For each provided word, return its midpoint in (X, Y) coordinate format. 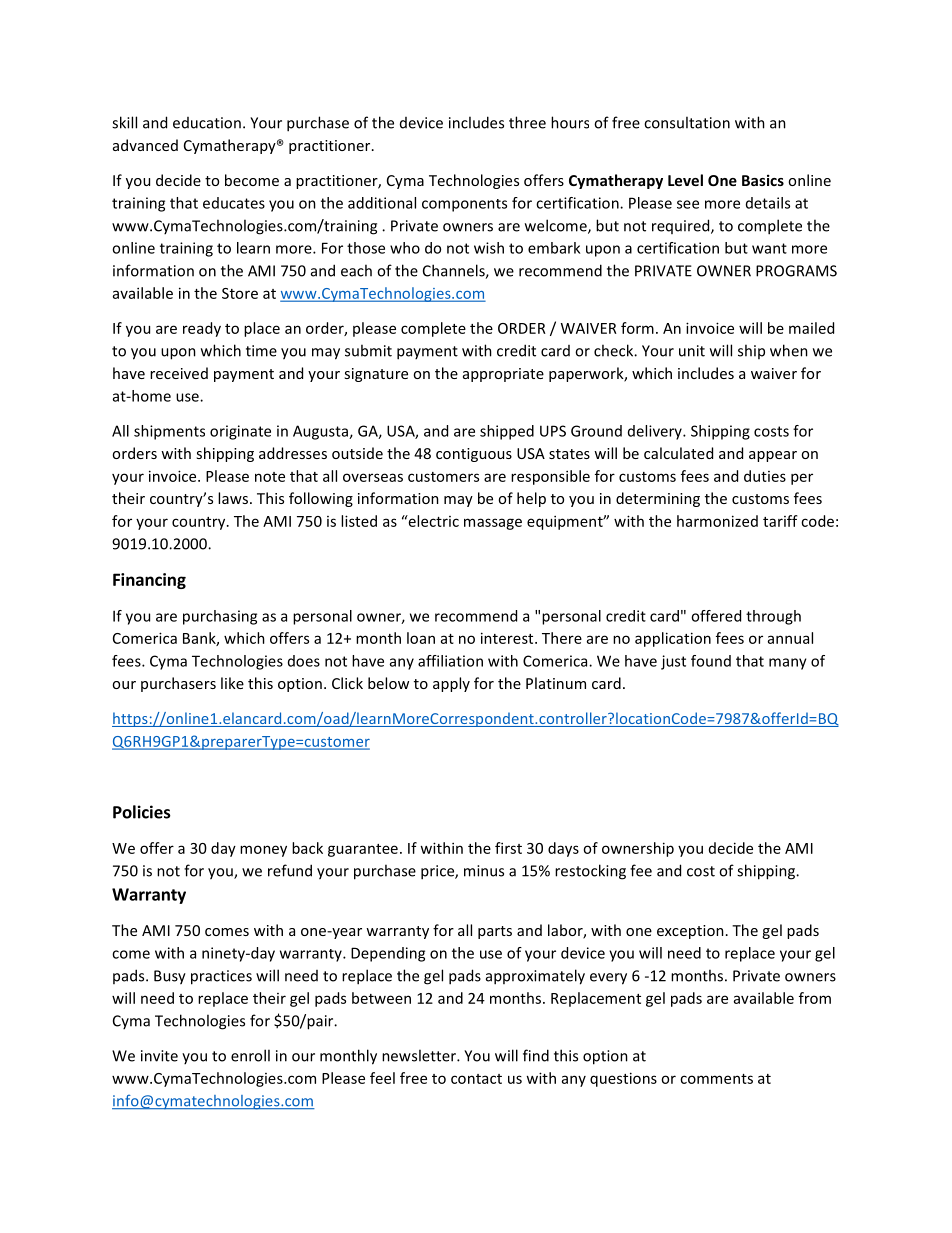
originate (240, 432)
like (232, 683)
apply (451, 684)
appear (773, 456)
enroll (250, 1055)
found (711, 661)
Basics (763, 180)
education (207, 123)
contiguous (474, 455)
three (527, 122)
